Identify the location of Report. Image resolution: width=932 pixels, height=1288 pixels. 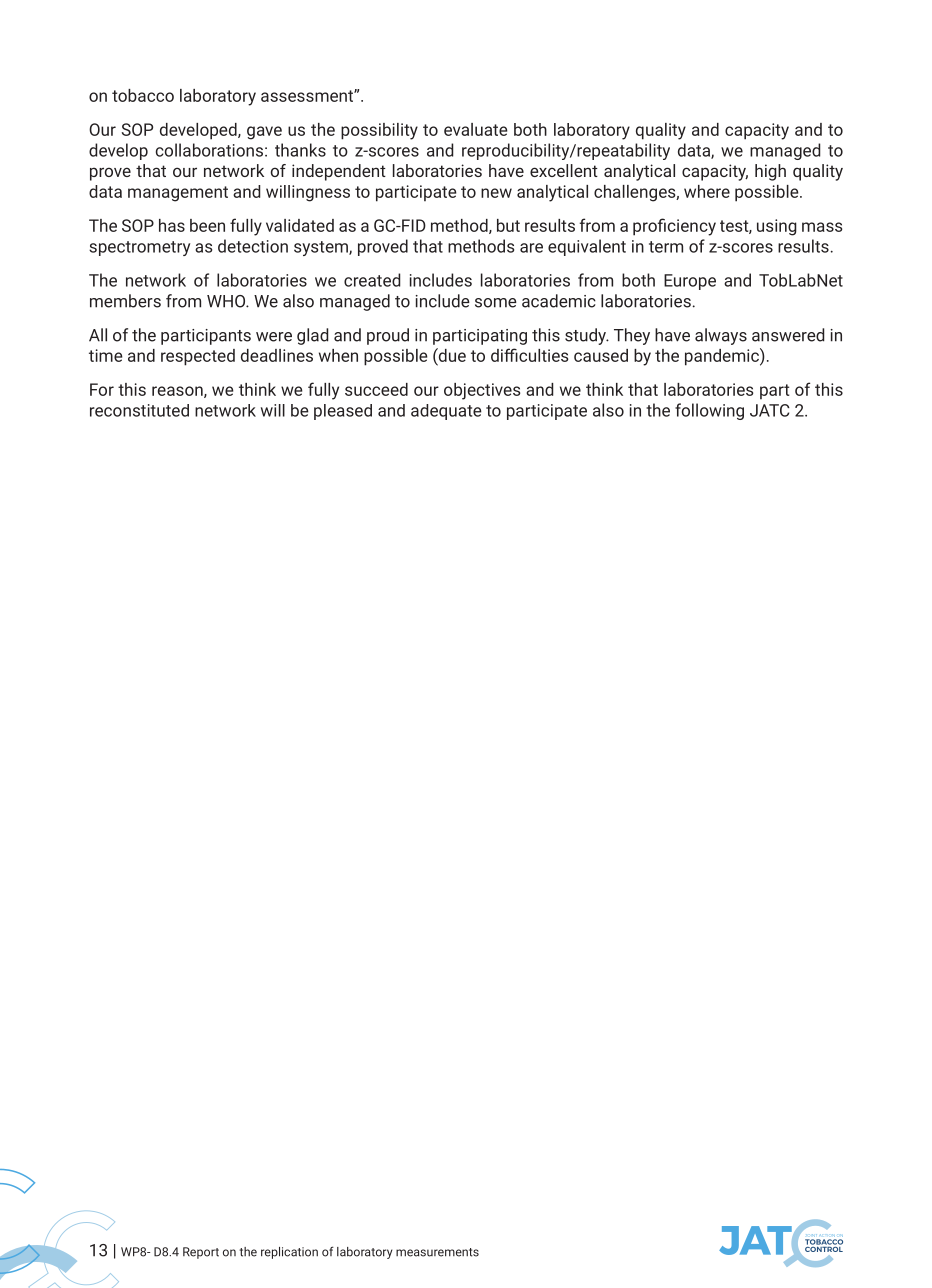
(201, 1253).
